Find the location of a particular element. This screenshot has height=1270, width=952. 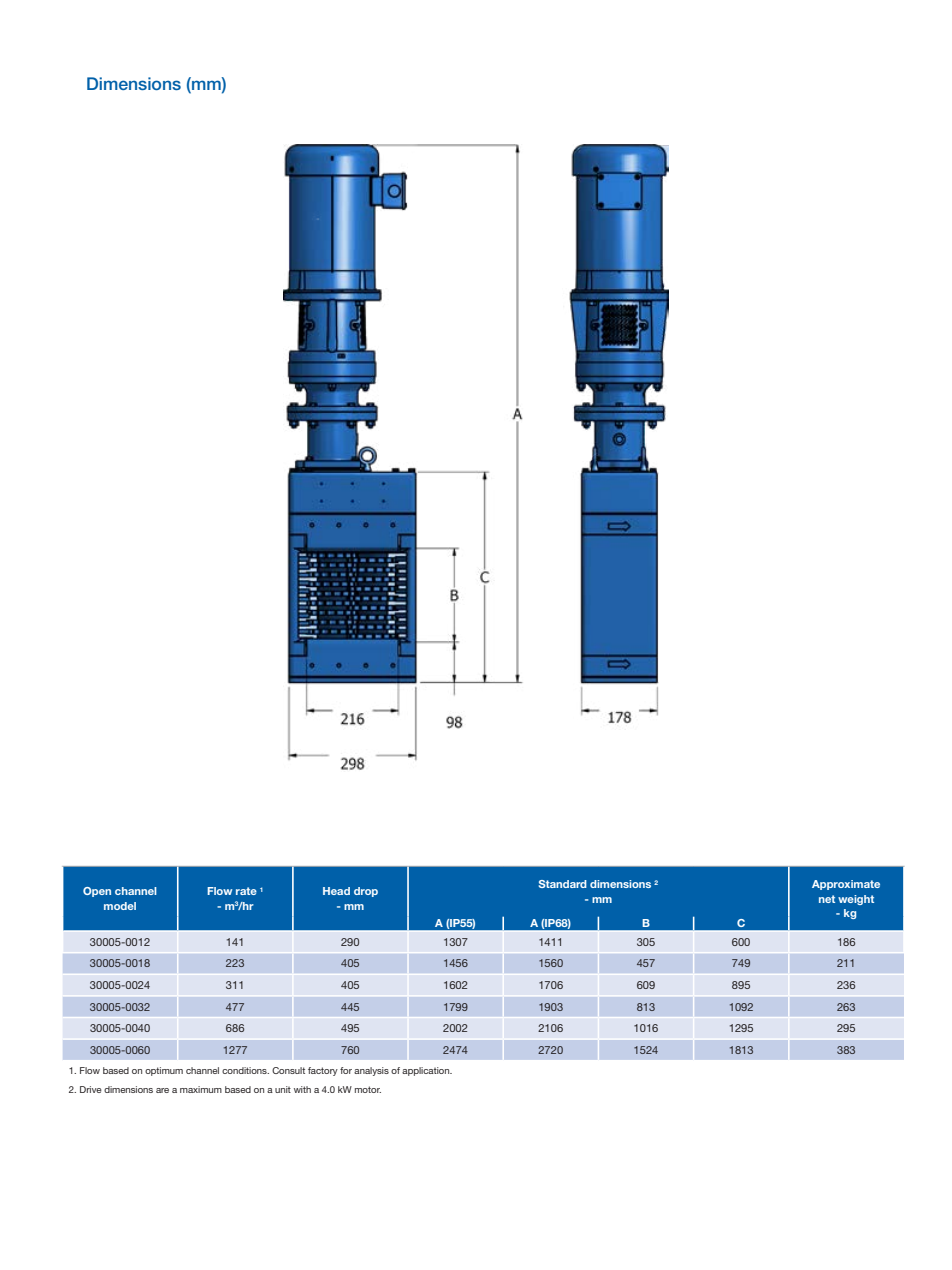

application is located at coordinates (427, 1071).
